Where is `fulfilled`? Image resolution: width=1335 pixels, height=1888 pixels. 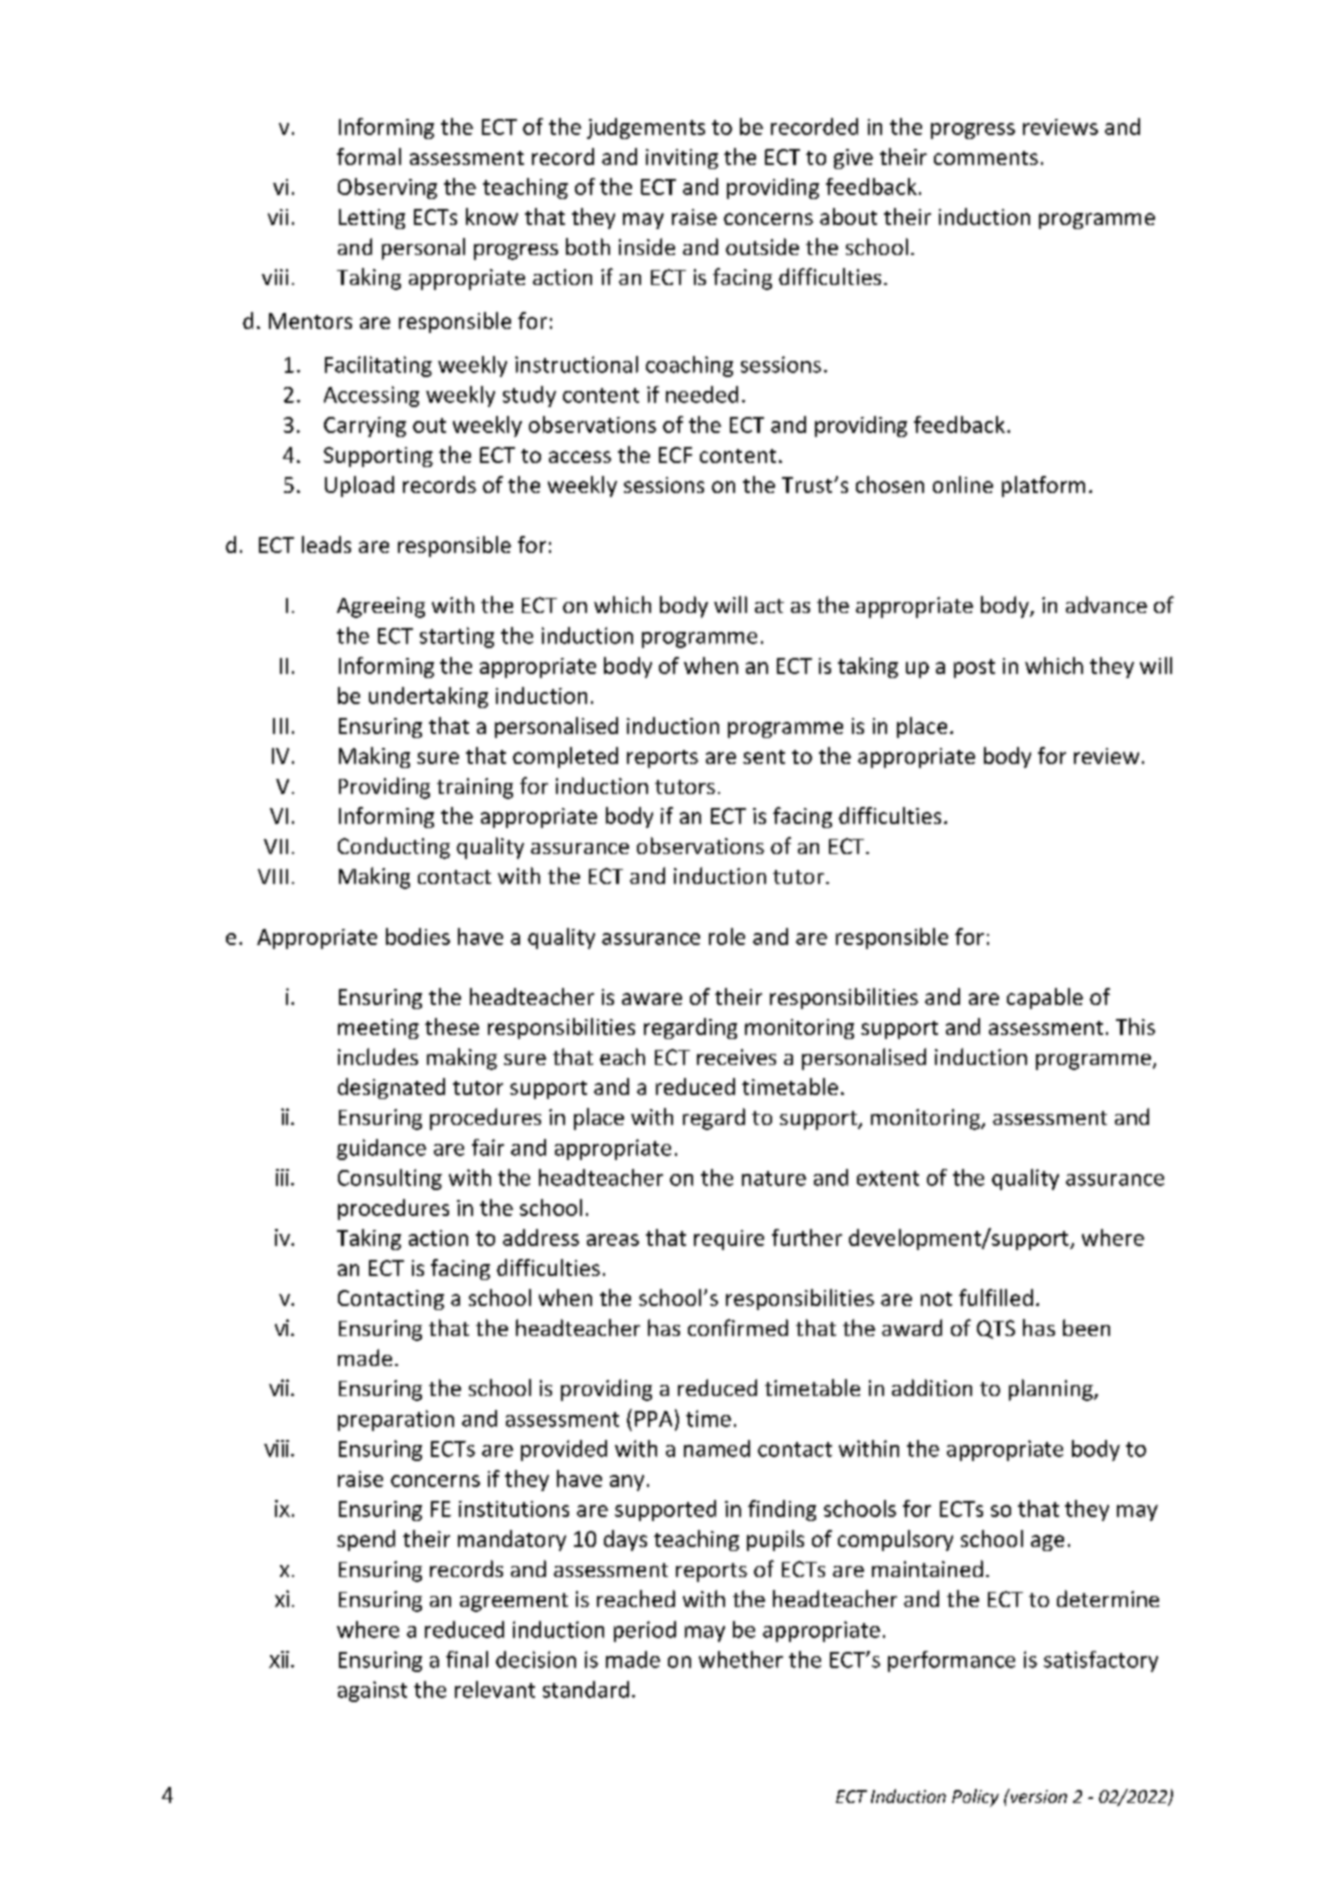 fulfilled is located at coordinates (996, 1297).
